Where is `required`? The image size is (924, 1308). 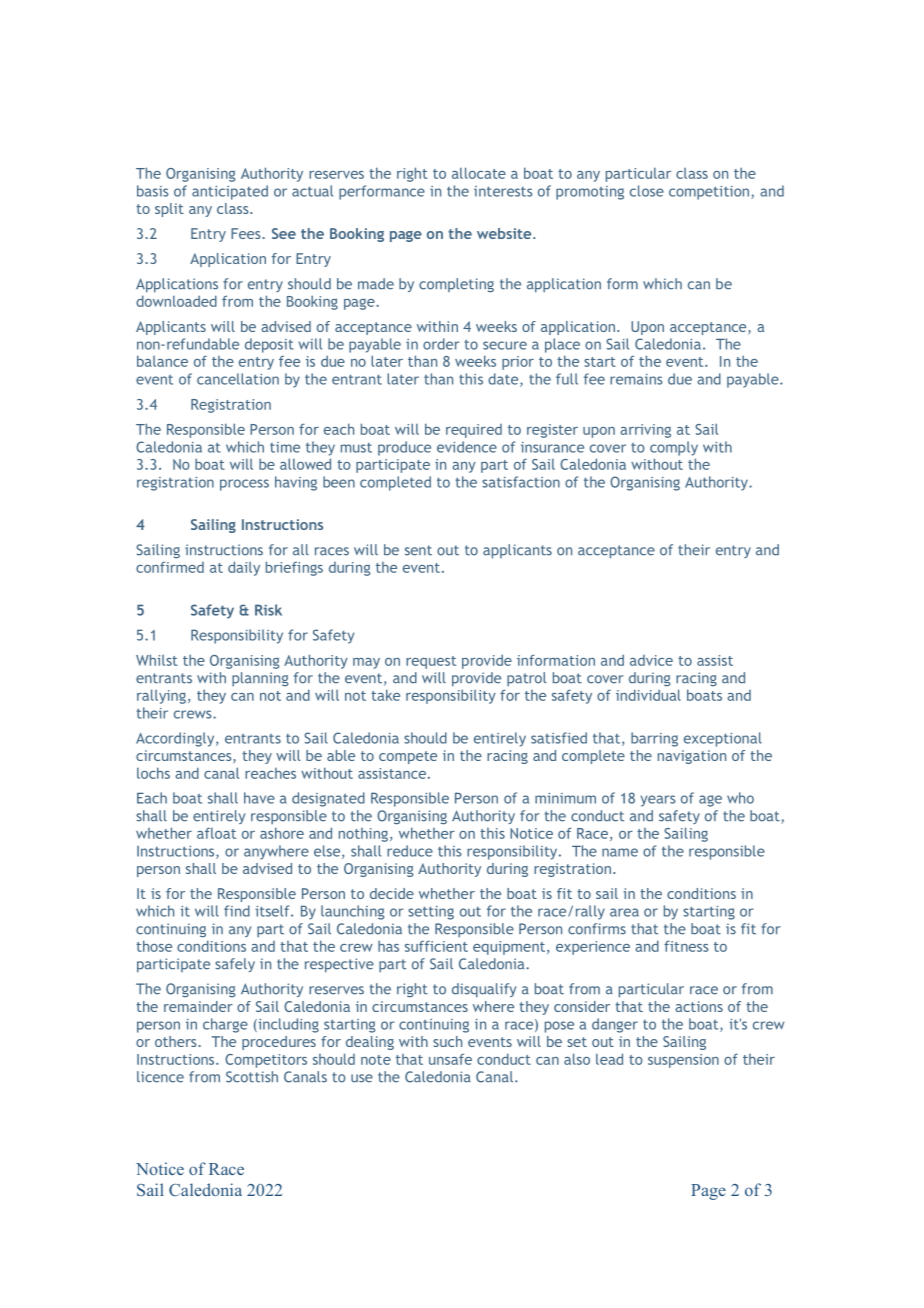 required is located at coordinates (474, 431).
